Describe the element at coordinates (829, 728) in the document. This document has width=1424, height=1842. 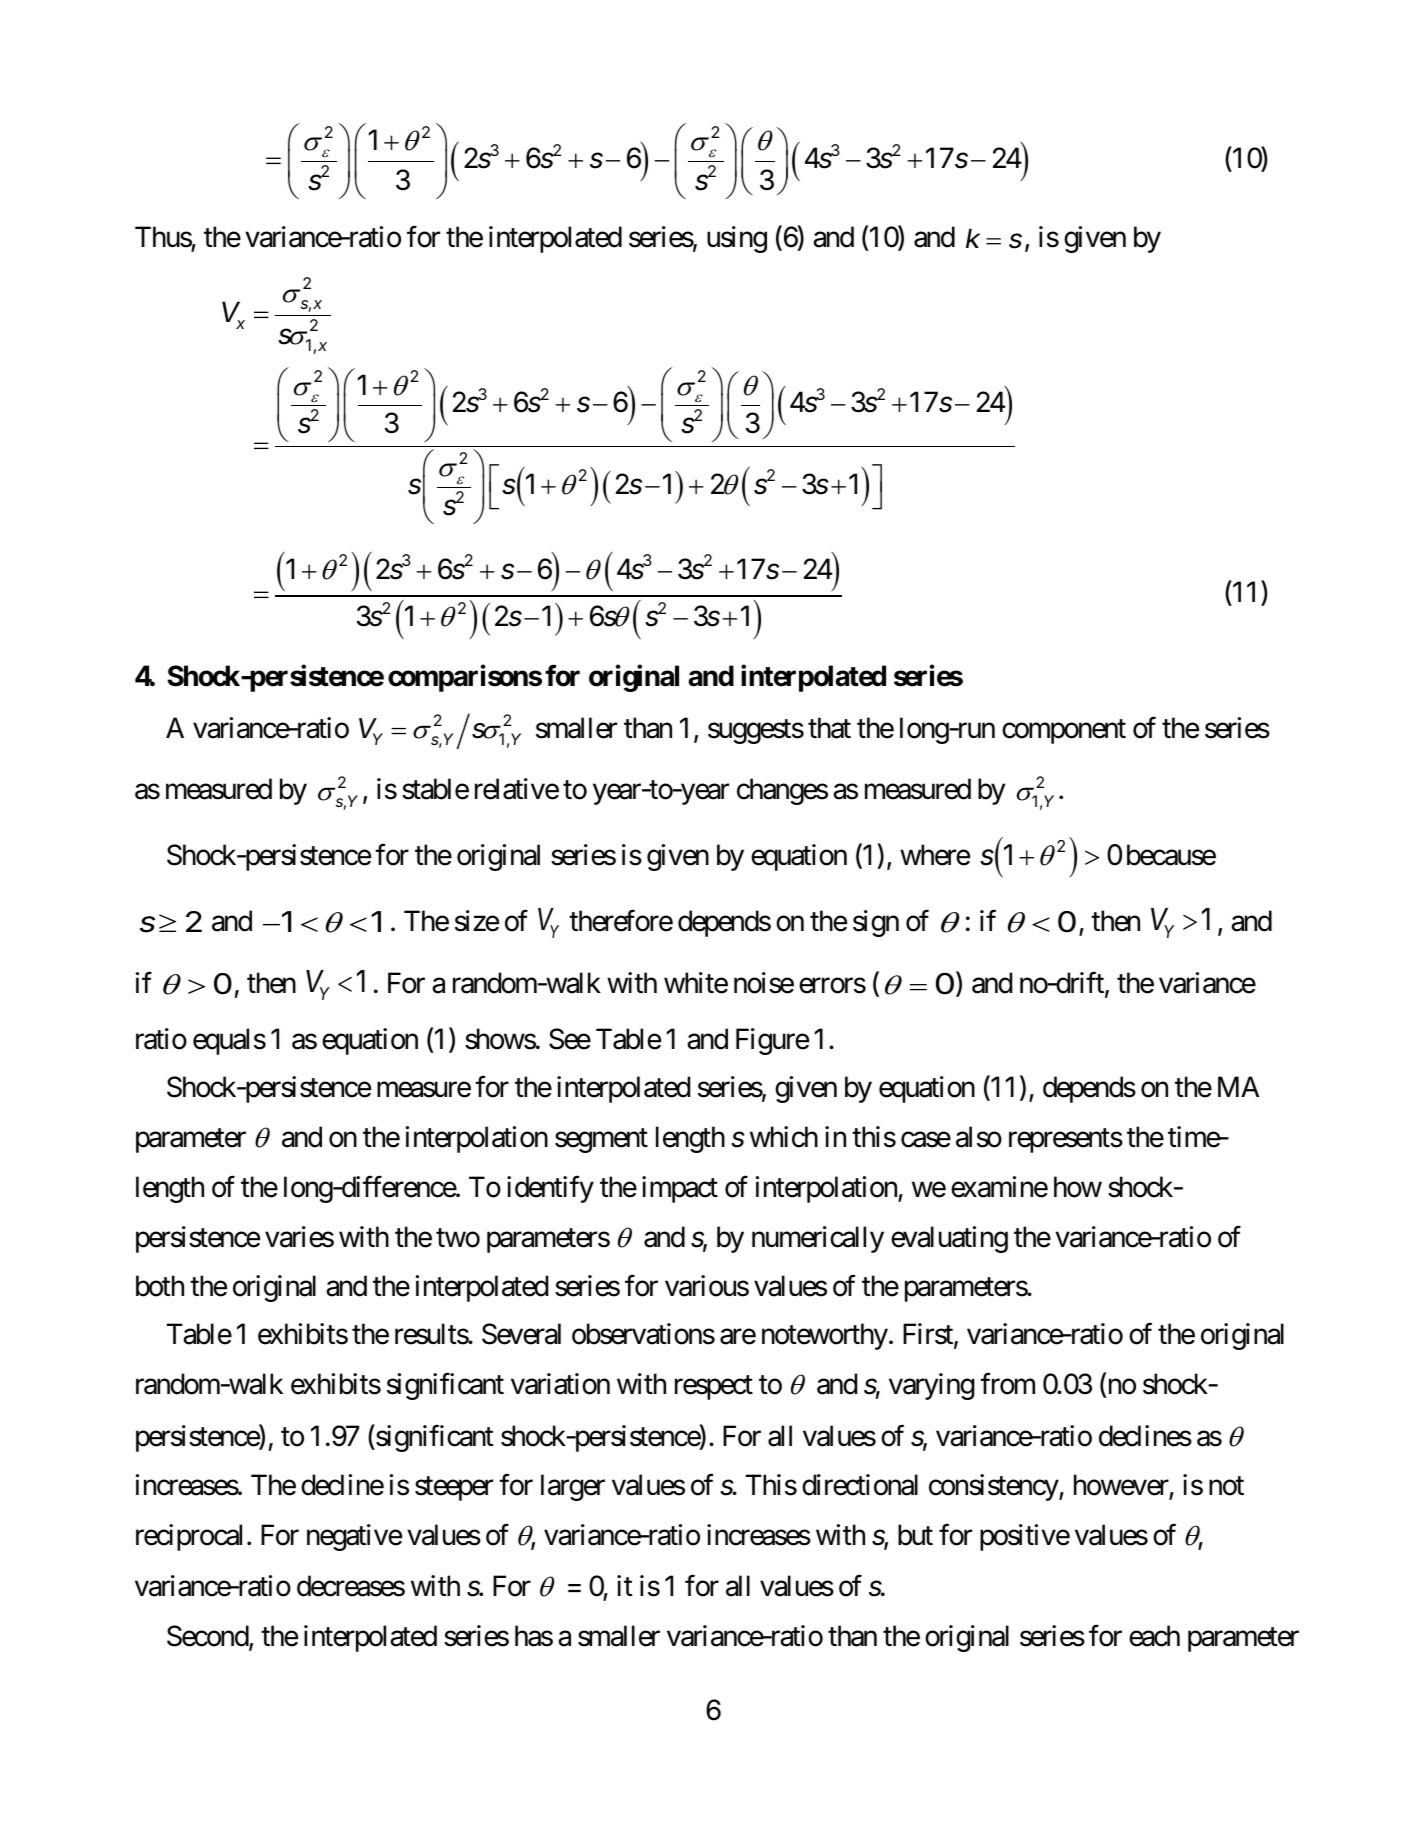
I see `that` at that location.
